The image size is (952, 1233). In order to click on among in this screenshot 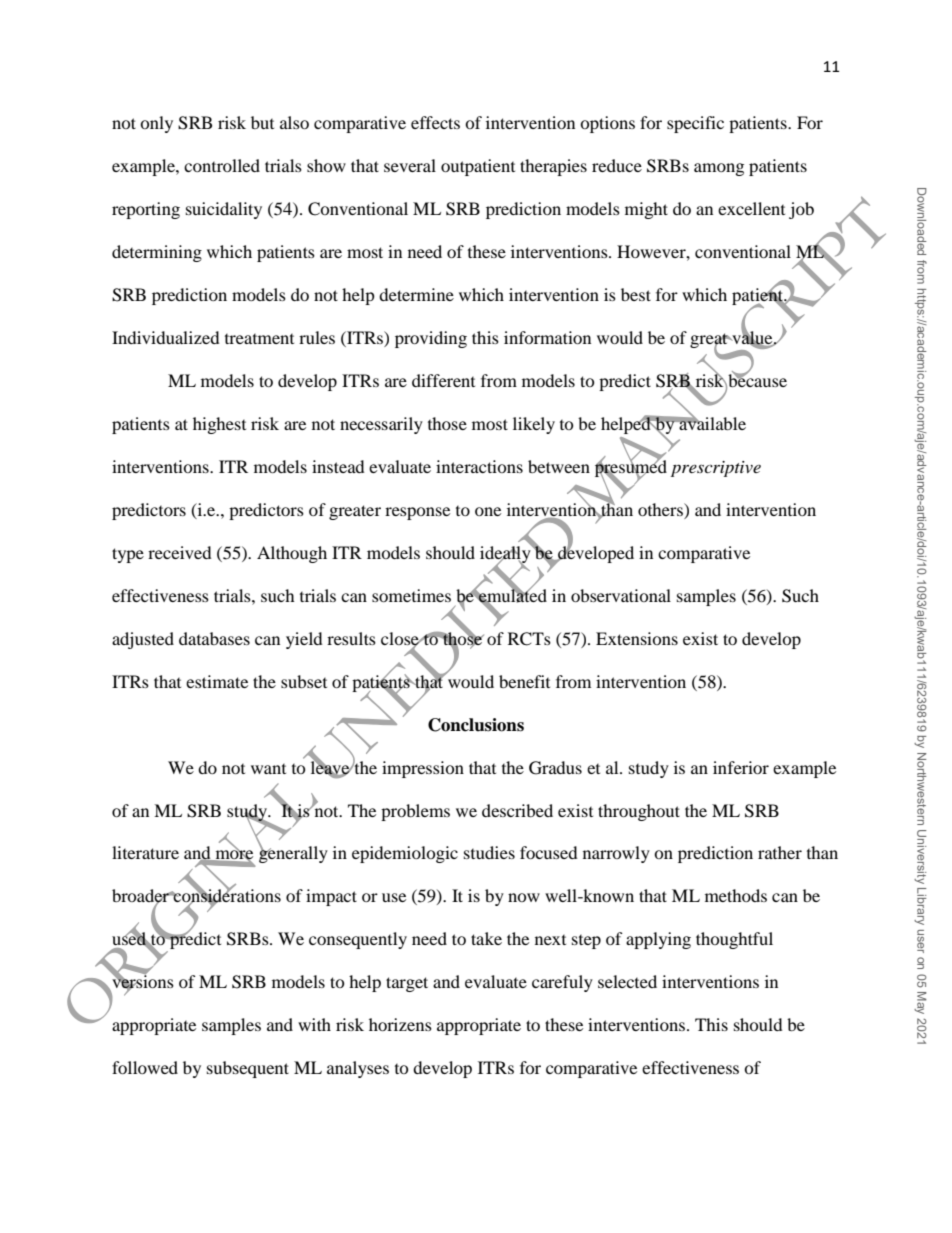, I will do `click(719, 169)`.
